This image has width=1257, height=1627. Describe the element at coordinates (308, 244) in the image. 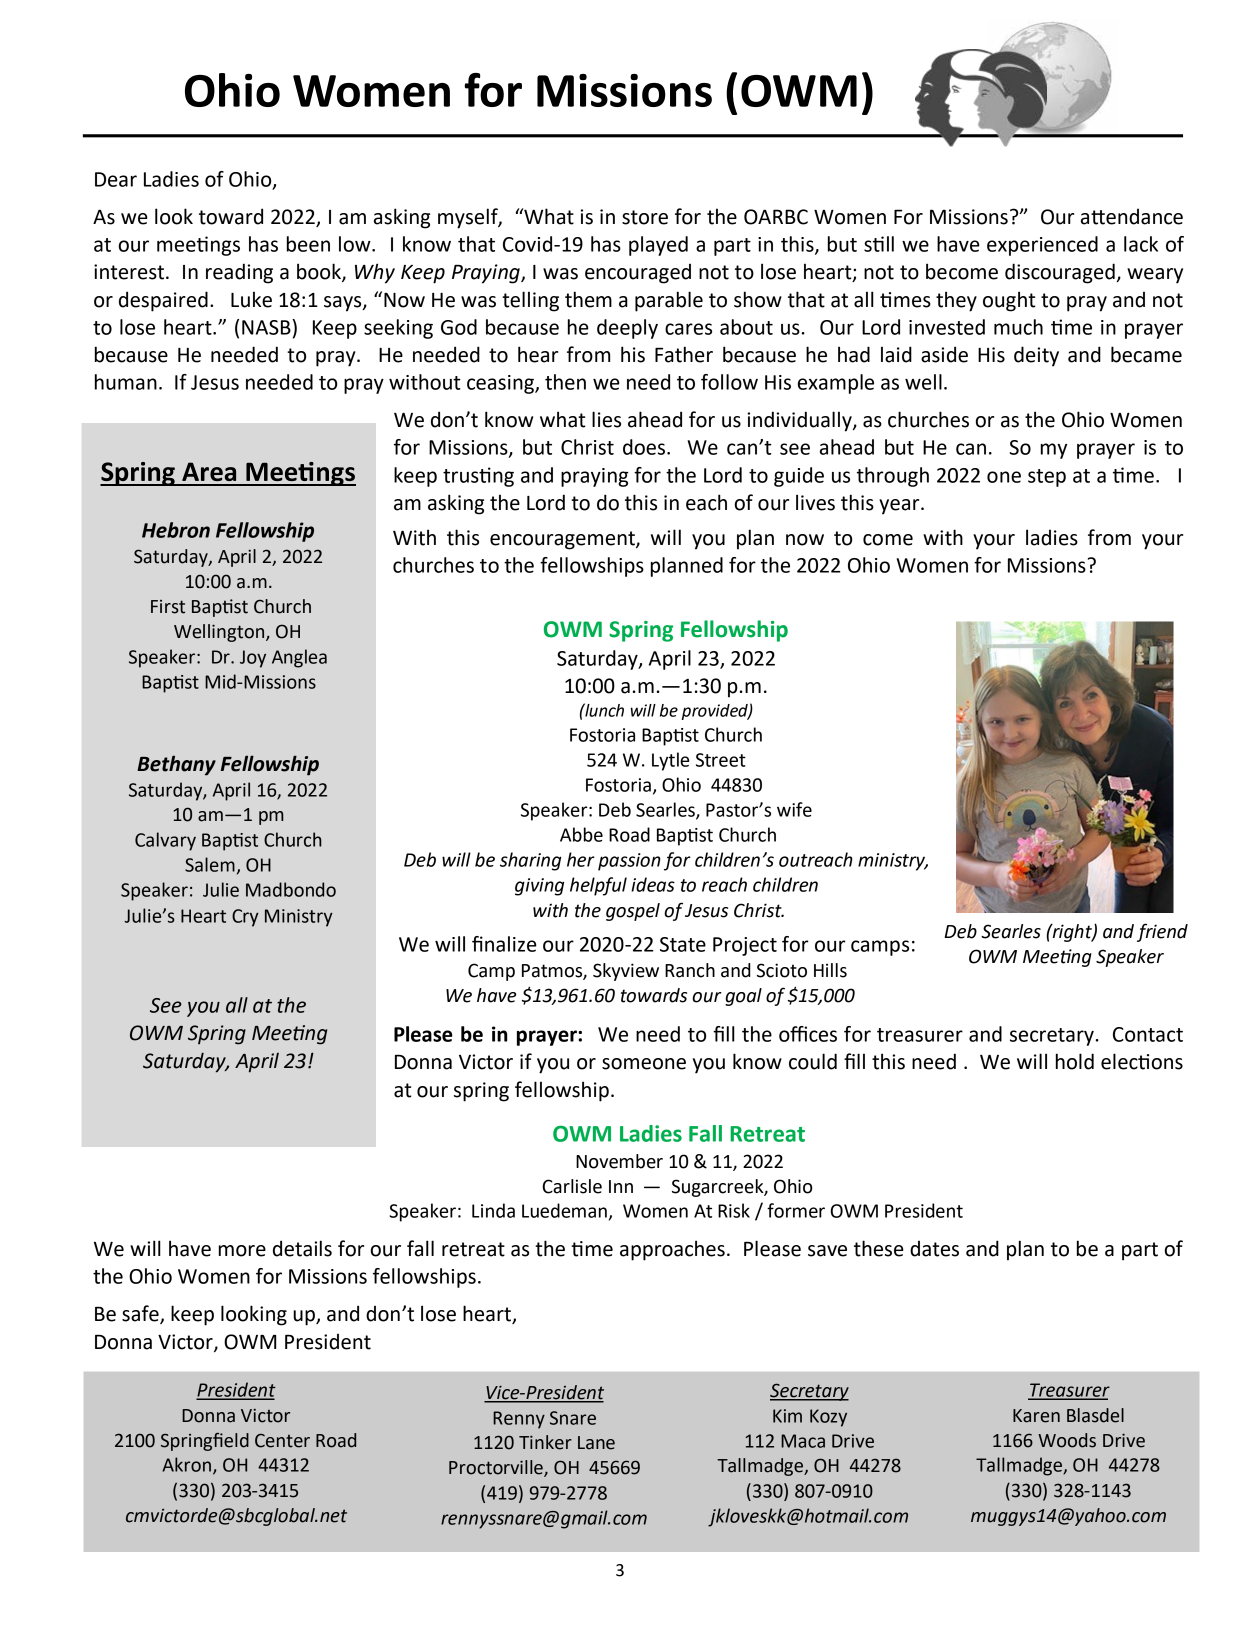

I see `been` at that location.
